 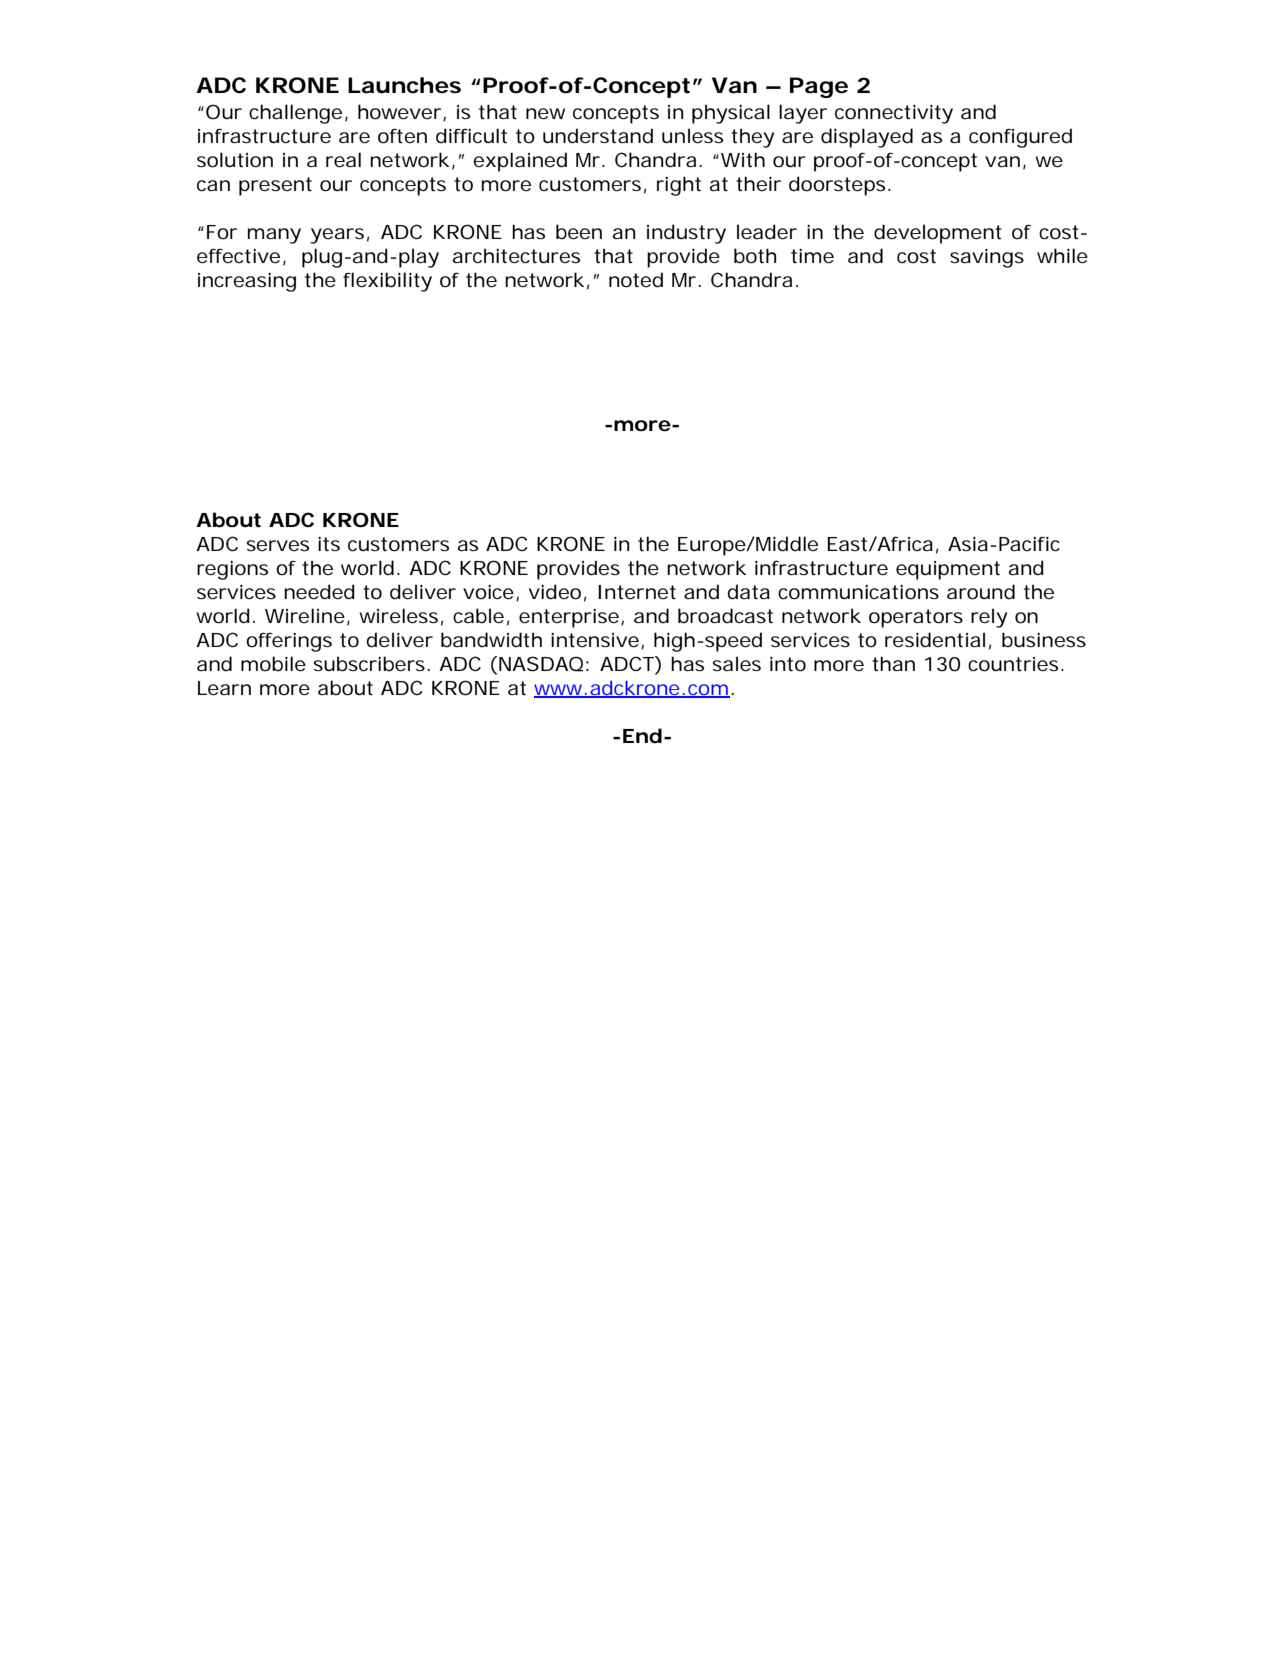 I want to click on mobile, so click(x=273, y=664).
